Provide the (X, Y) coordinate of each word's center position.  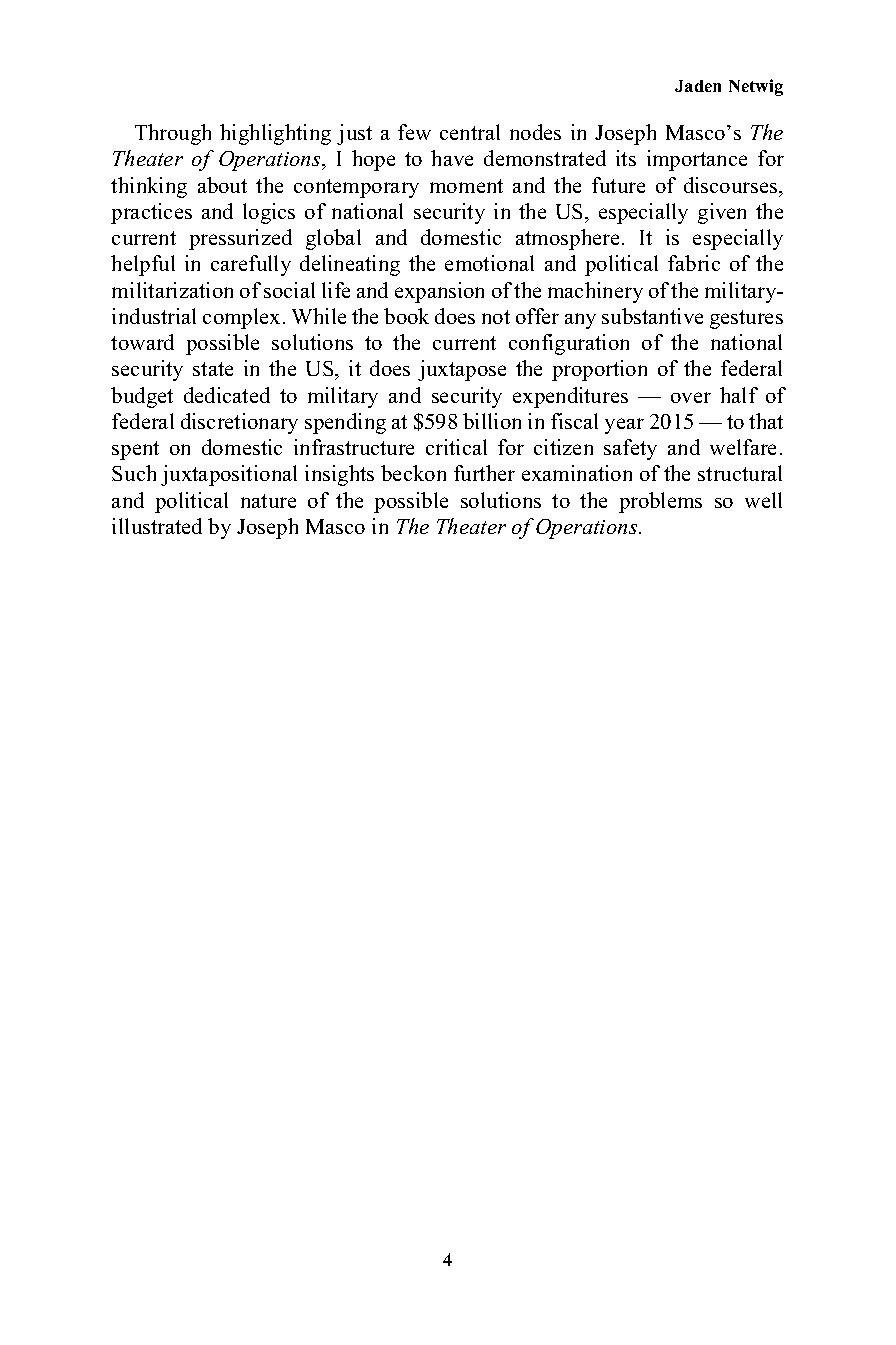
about (222, 185)
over (691, 397)
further (484, 473)
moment (466, 186)
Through (173, 134)
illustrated (157, 526)
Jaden (698, 86)
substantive (652, 316)
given (722, 213)
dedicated (227, 395)
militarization (172, 290)
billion (492, 421)
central (470, 132)
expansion (439, 292)
